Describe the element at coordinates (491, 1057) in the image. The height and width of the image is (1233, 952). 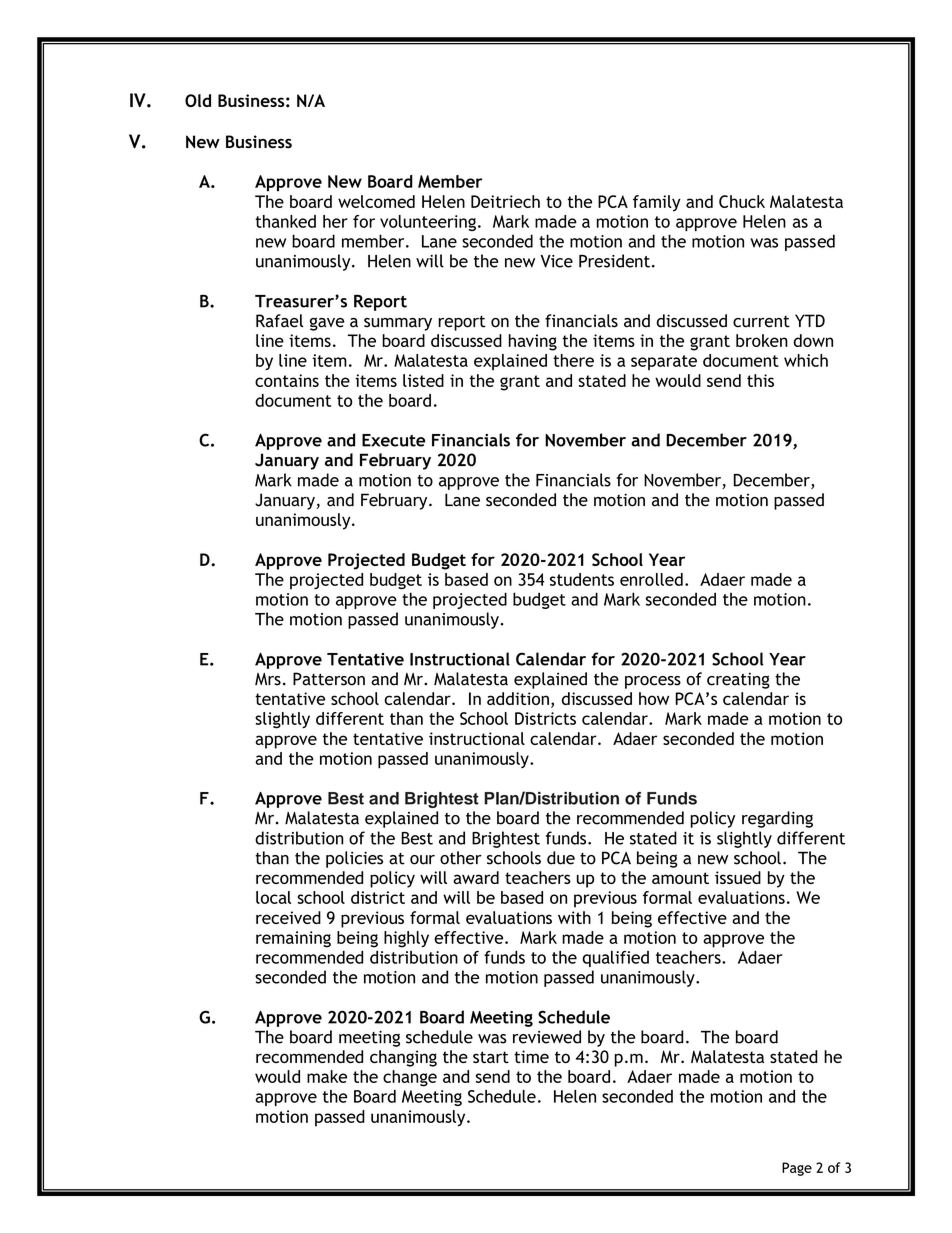
I see `start` at that location.
